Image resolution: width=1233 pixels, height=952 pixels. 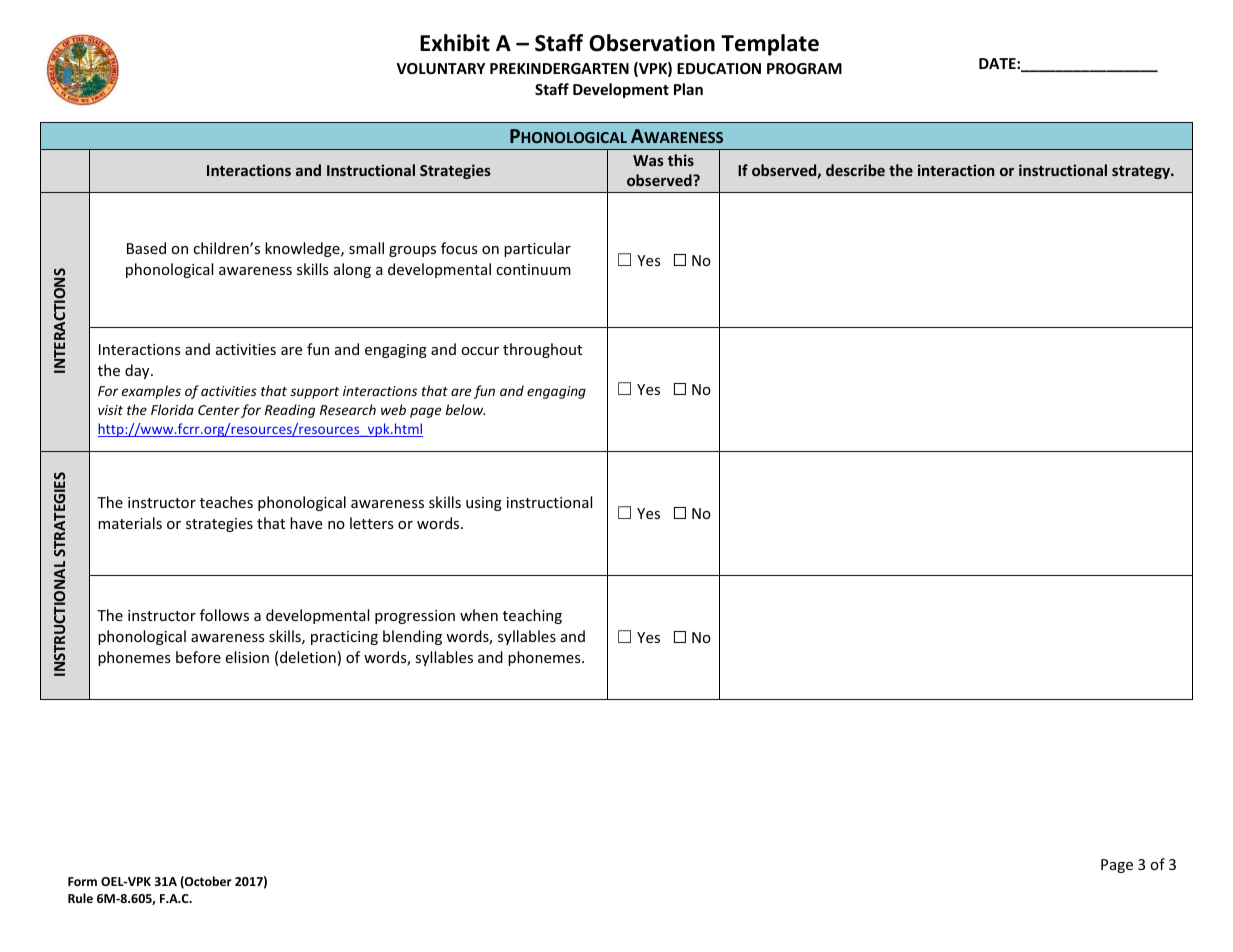 What do you see at coordinates (542, 350) in the screenshot?
I see `throughout` at bounding box center [542, 350].
